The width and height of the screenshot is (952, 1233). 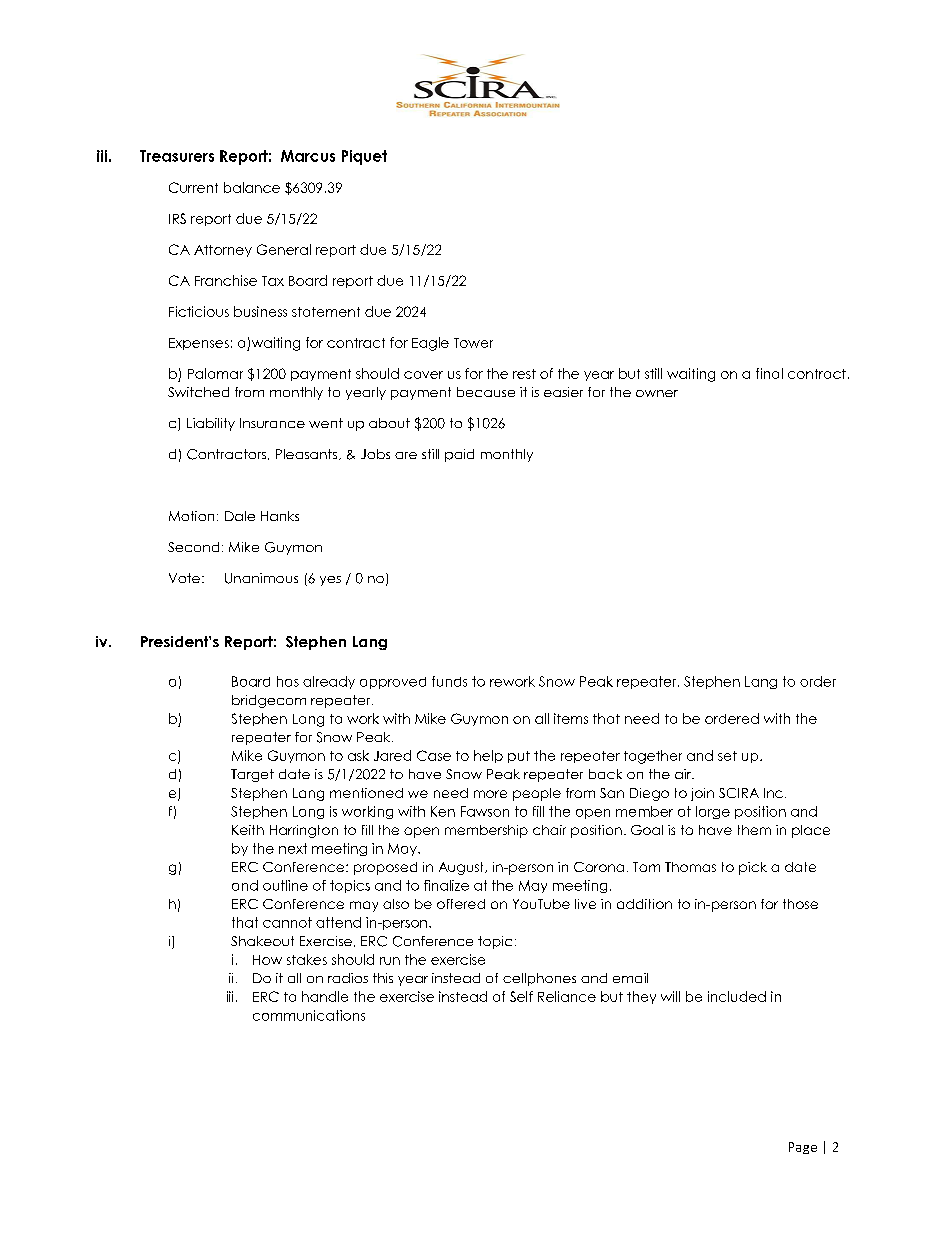 I want to click on Dale, so click(x=240, y=516).
